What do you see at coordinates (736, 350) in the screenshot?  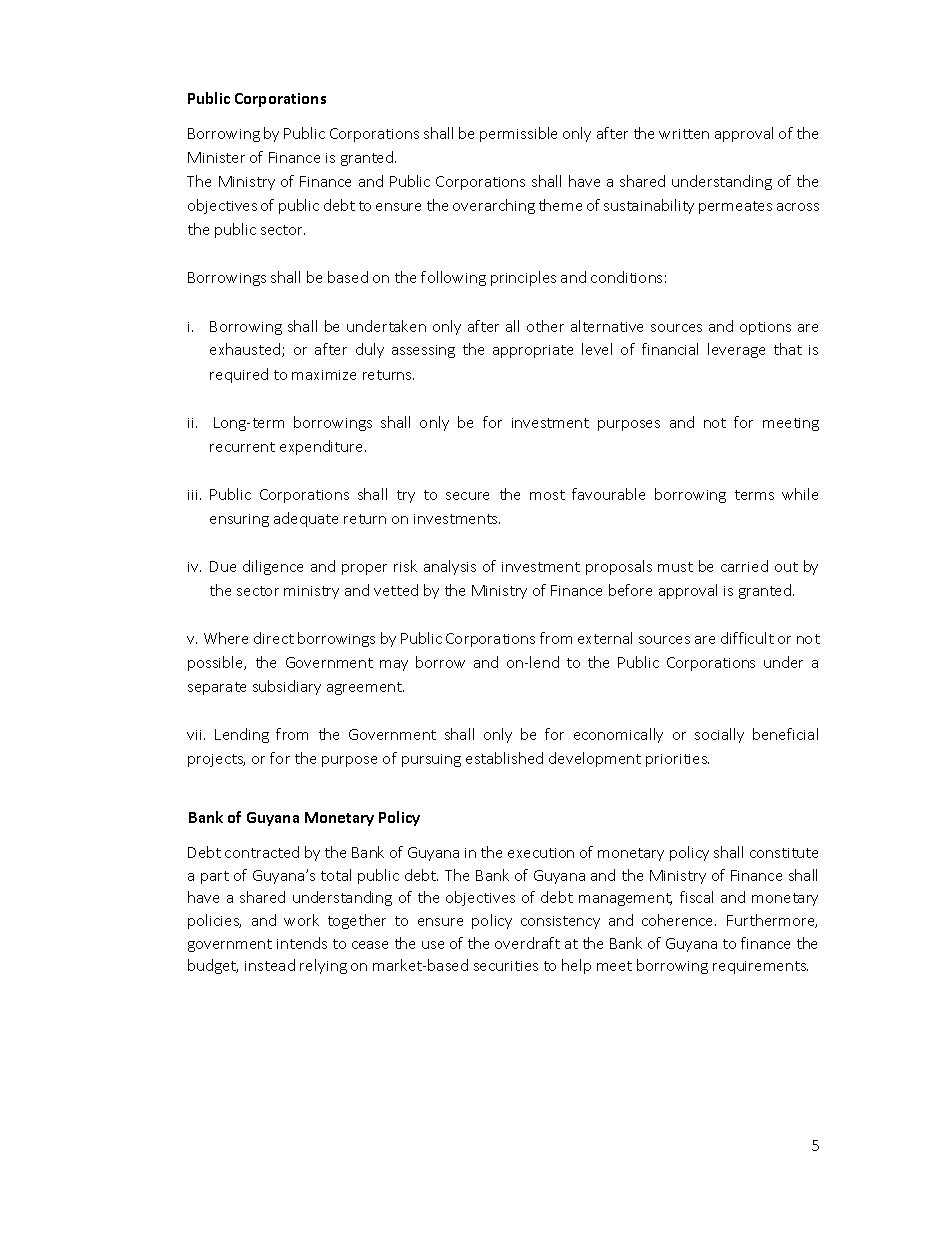 I see `leverage` at bounding box center [736, 350].
